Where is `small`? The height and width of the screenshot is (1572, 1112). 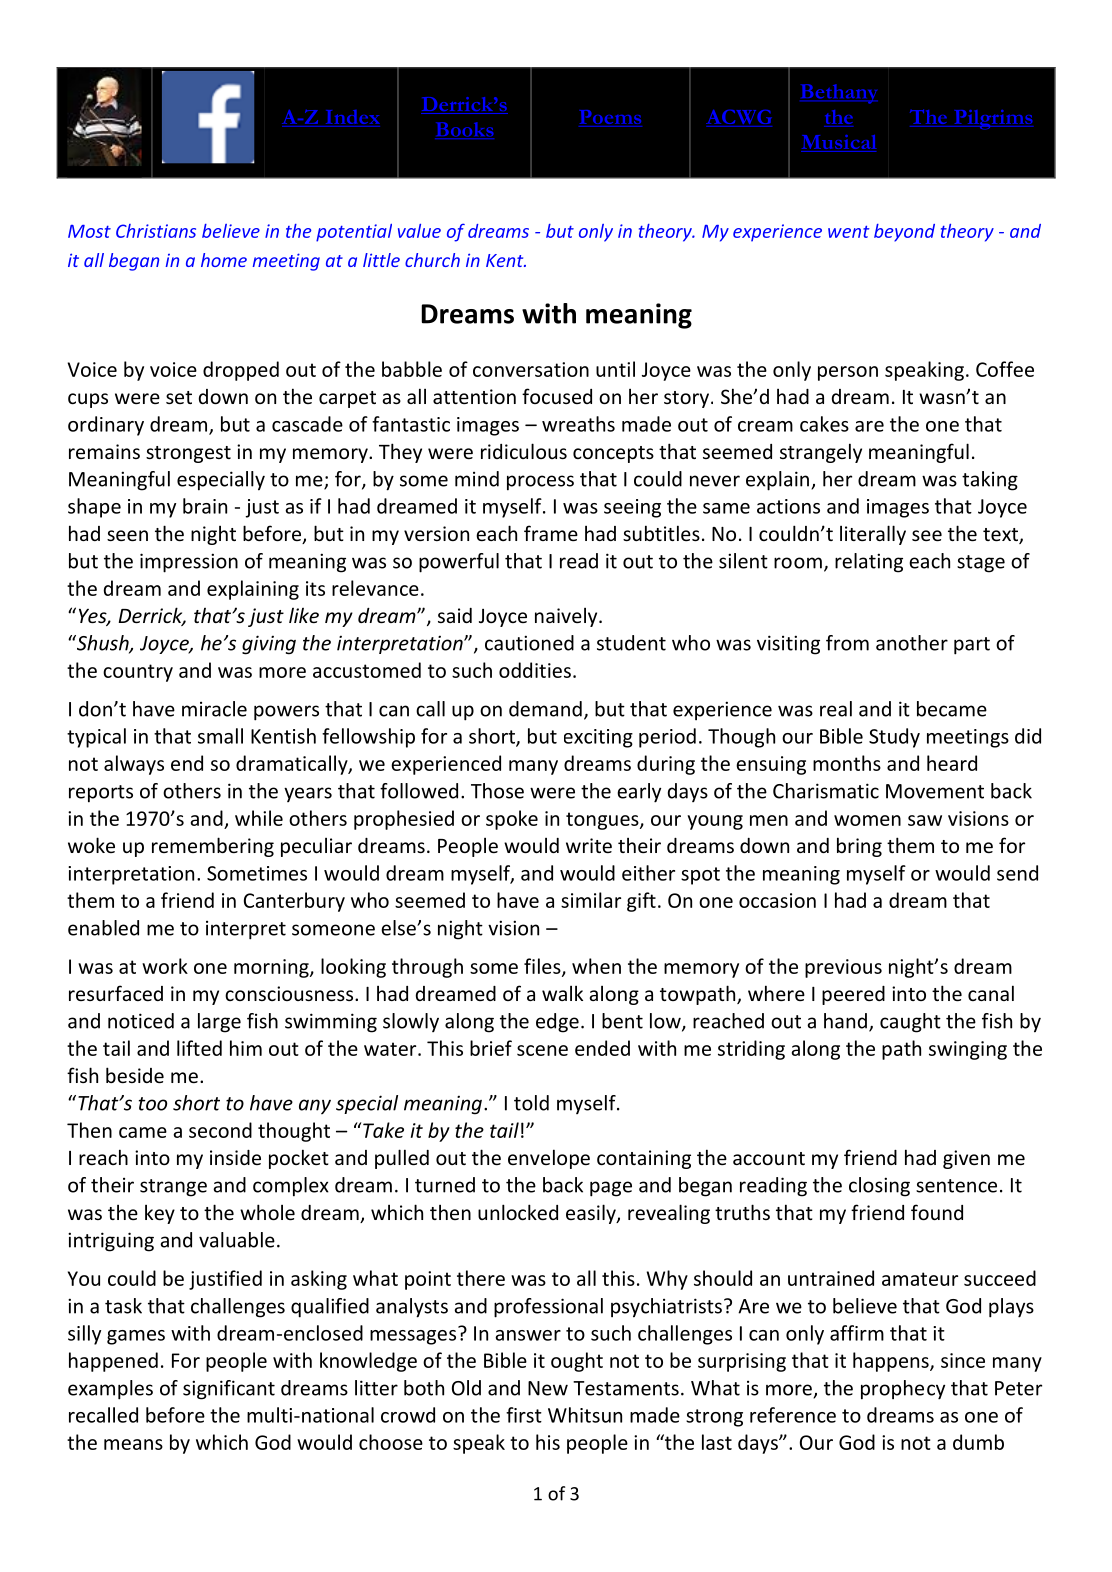
small is located at coordinates (220, 736).
